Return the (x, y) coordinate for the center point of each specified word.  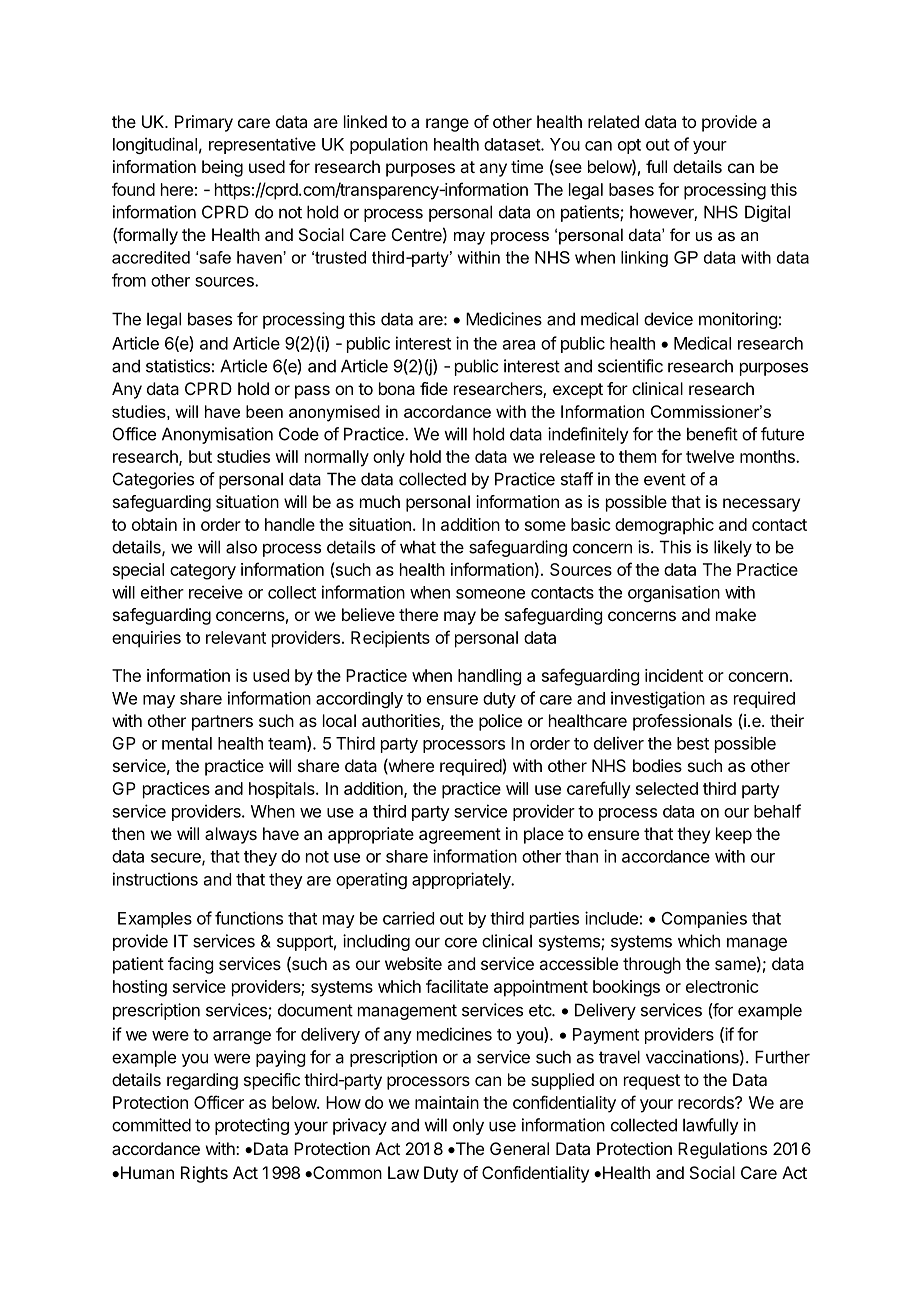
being (222, 168)
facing (190, 965)
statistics (178, 366)
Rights (204, 1174)
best (693, 743)
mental (187, 743)
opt (629, 146)
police (500, 722)
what (418, 547)
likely (733, 548)
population (389, 145)
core (461, 942)
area (519, 345)
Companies (704, 919)
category (203, 572)
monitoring (738, 320)
